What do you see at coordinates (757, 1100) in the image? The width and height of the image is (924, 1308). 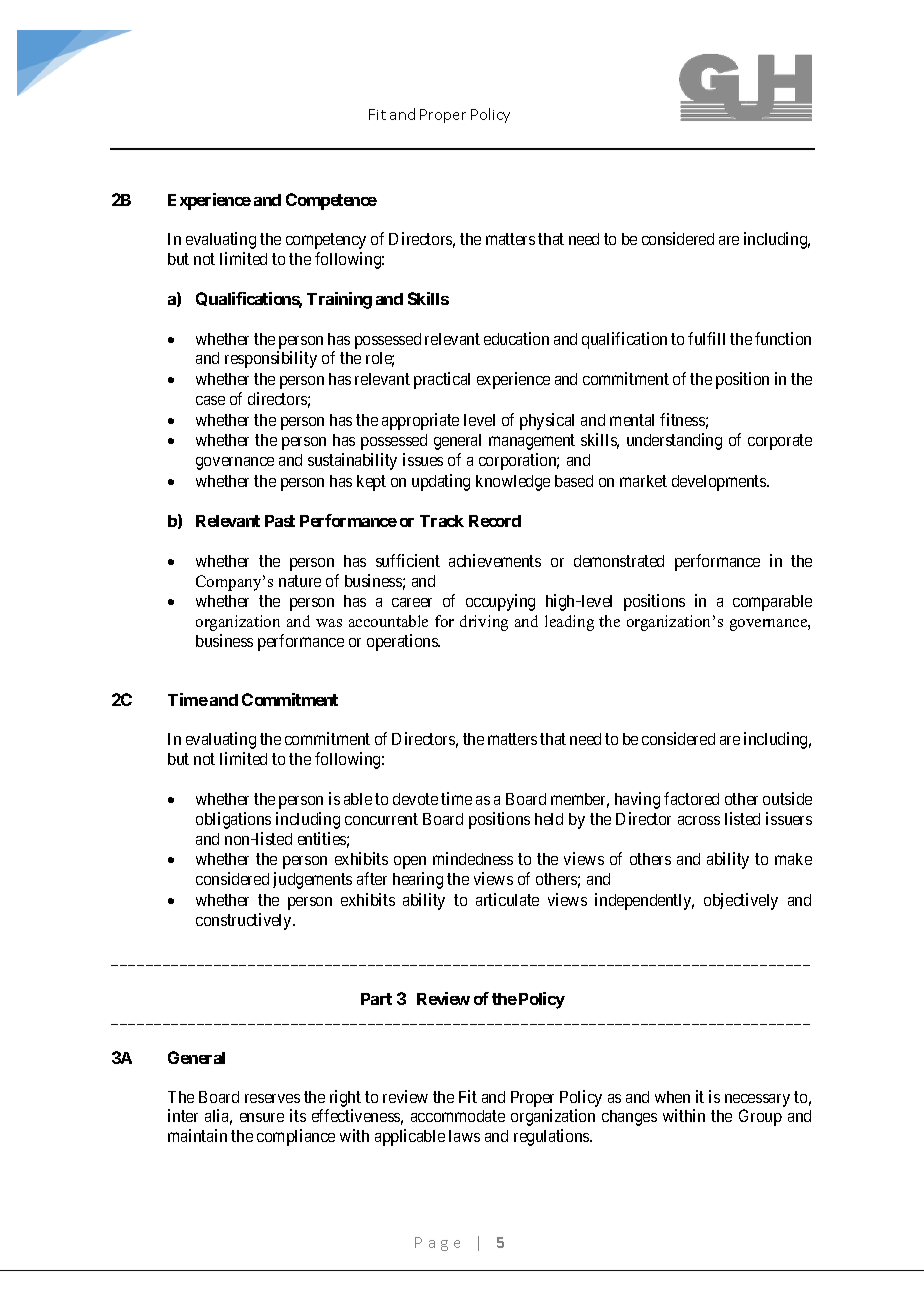 I see `necessary` at bounding box center [757, 1100].
